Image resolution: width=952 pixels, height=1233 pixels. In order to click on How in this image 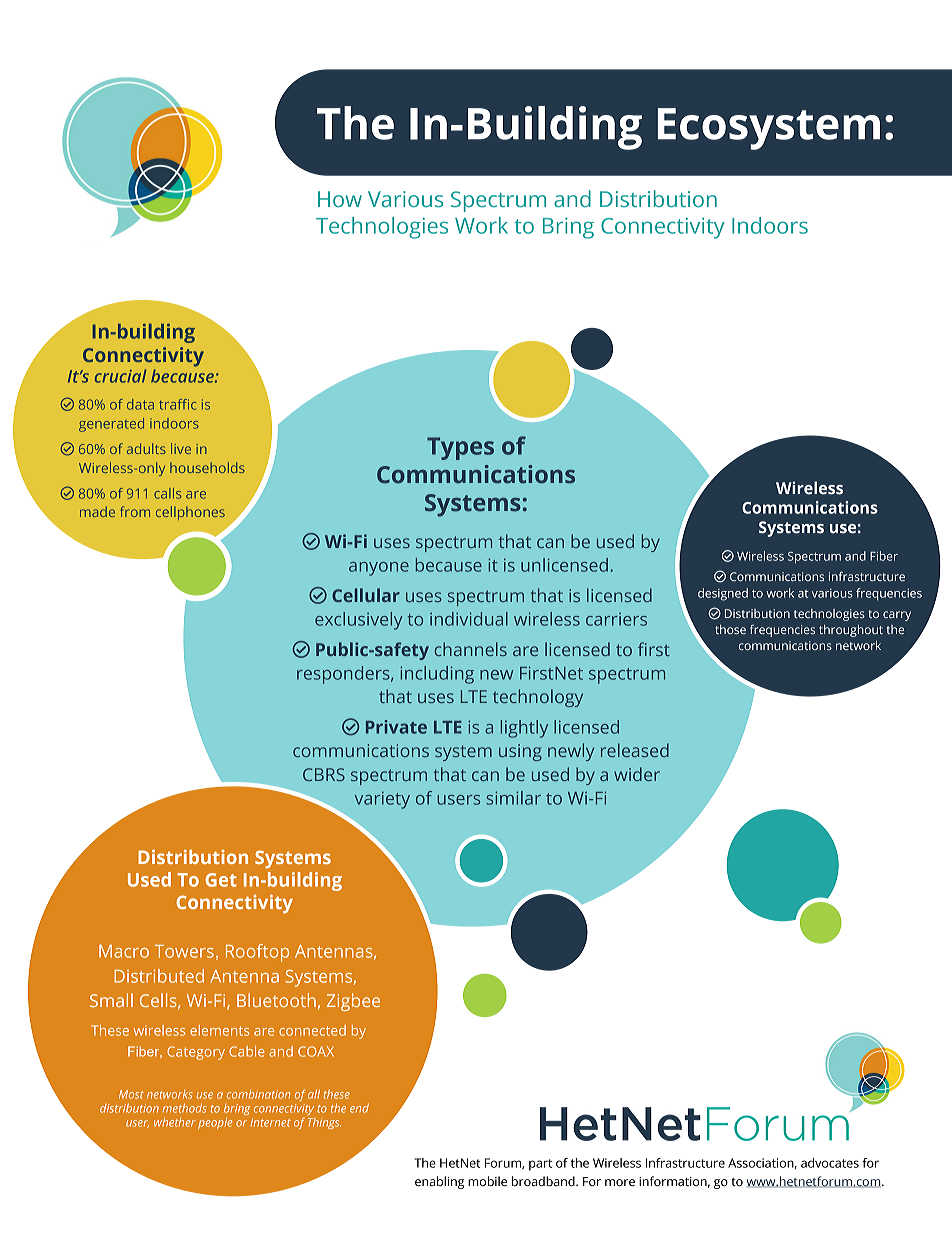, I will do `click(340, 199)`.
